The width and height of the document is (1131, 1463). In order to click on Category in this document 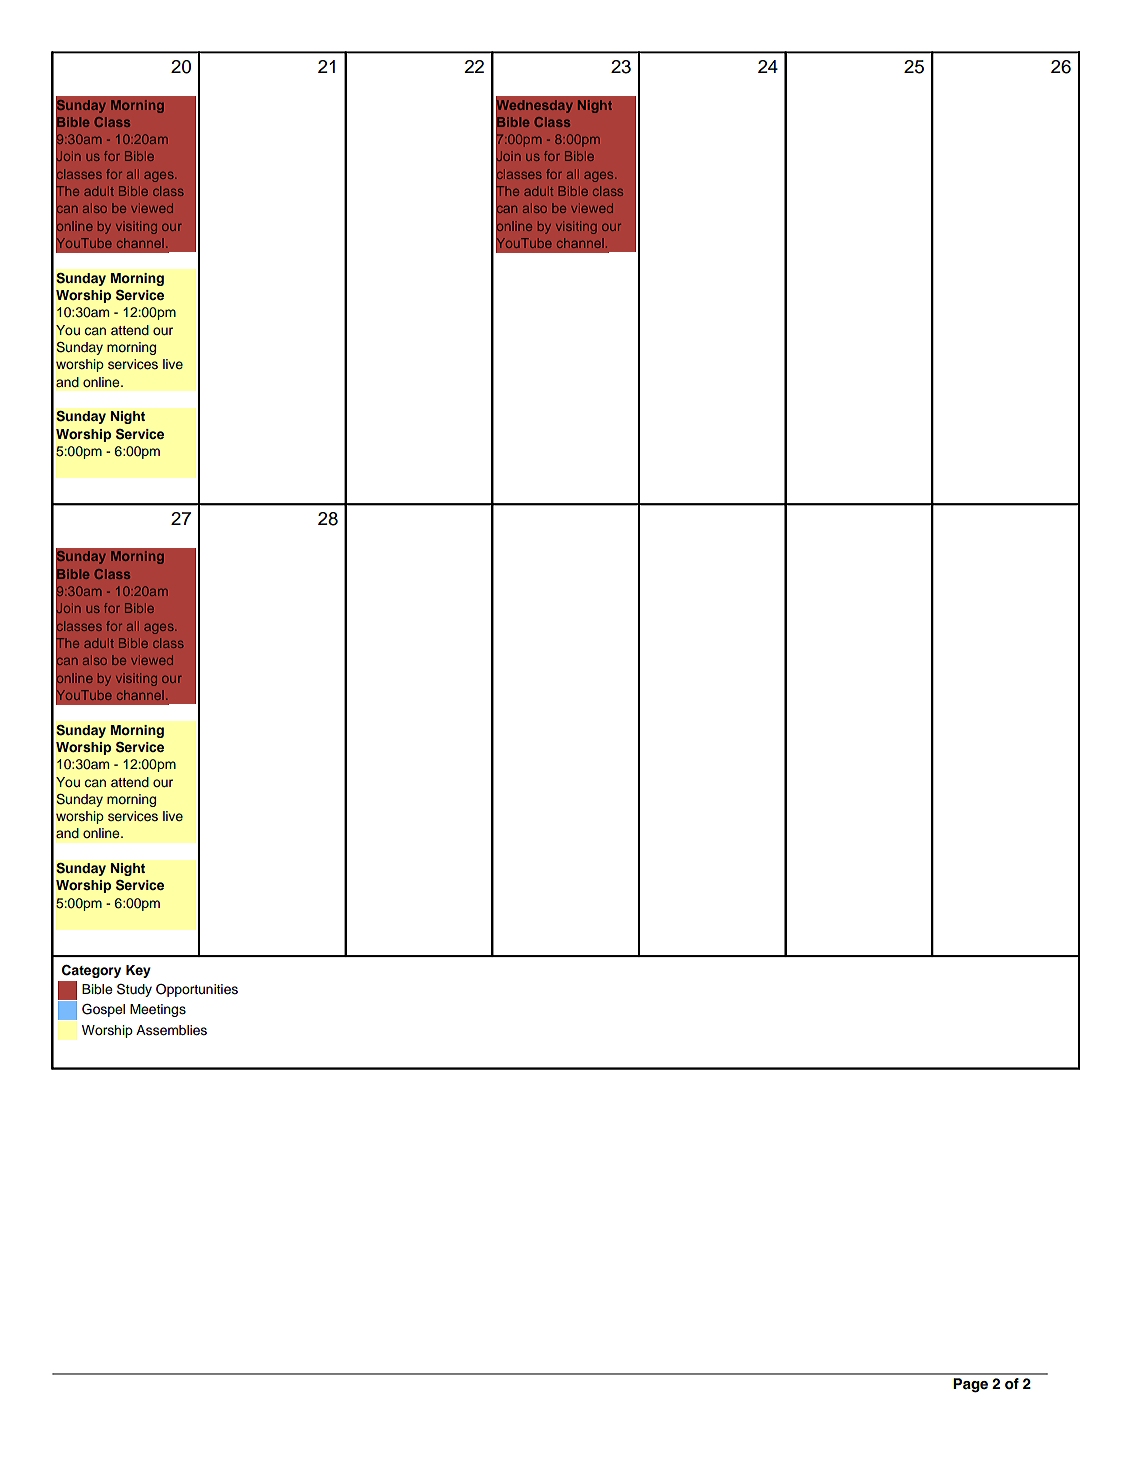, I will do `click(91, 971)`.
